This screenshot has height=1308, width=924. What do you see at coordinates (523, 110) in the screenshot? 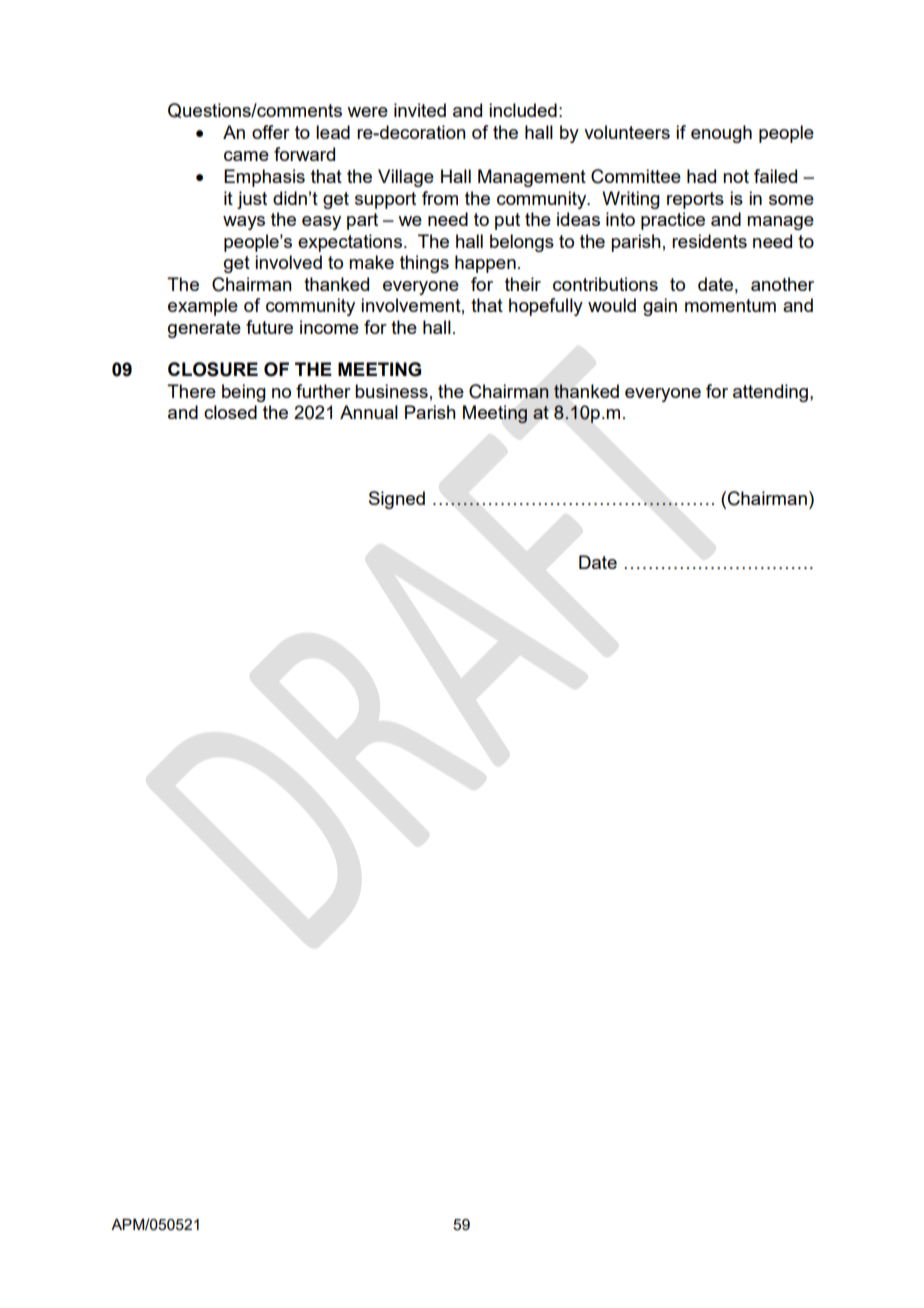
I see `included` at bounding box center [523, 110].
